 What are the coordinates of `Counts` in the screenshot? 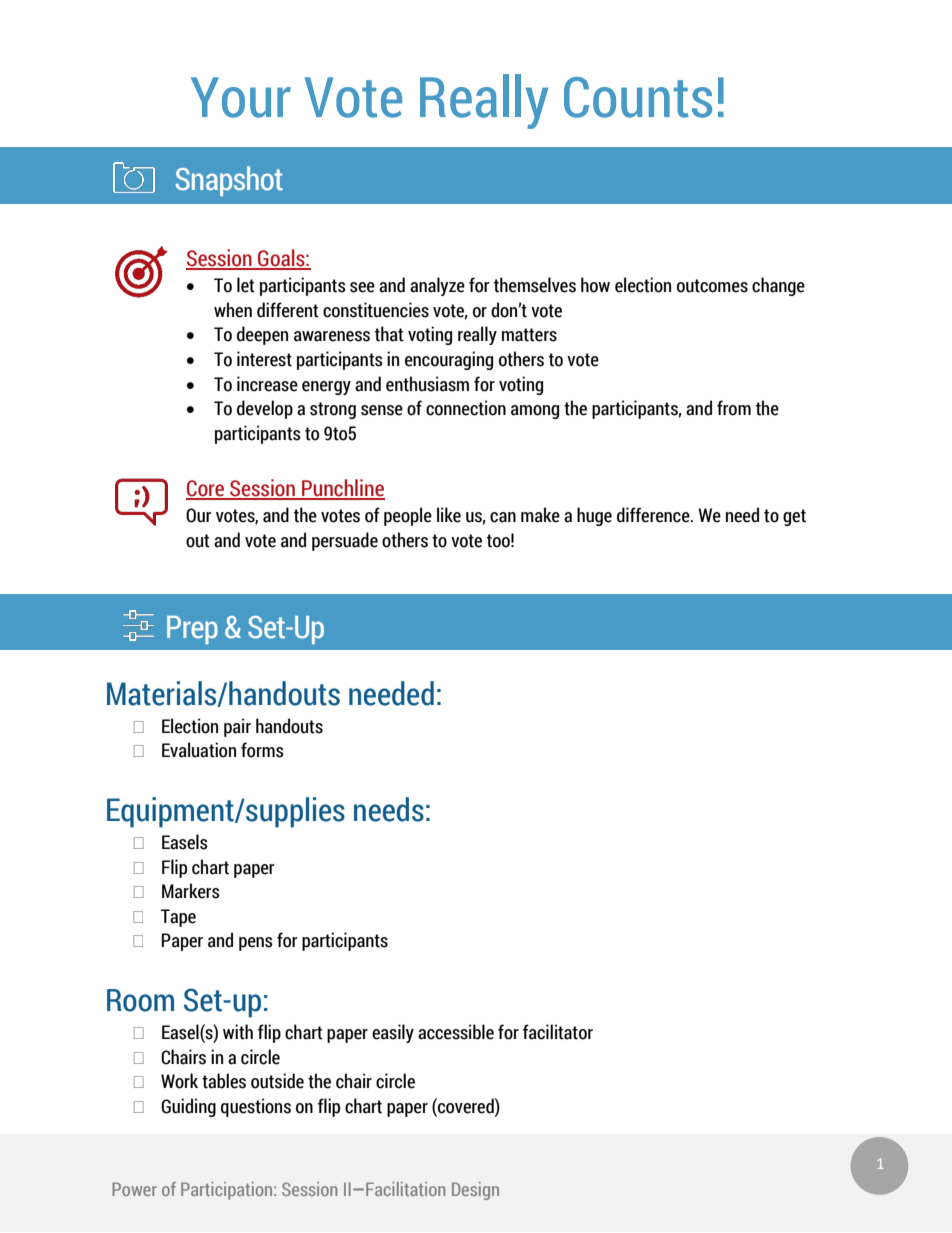 It's located at (638, 97).
